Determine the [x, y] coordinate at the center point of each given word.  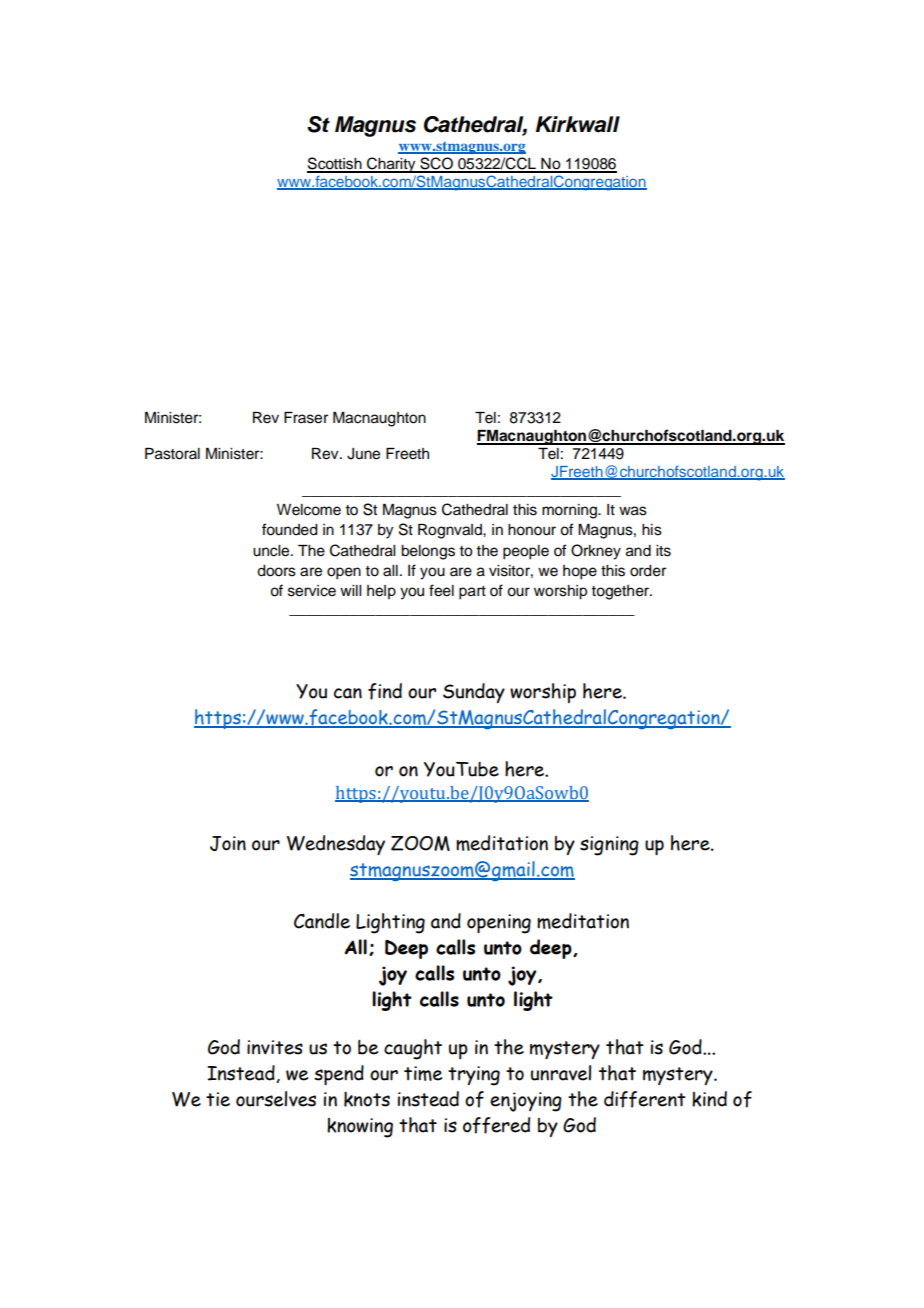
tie [218, 1099]
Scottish [335, 164]
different [645, 1099]
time [423, 1073]
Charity [391, 165]
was [633, 511]
